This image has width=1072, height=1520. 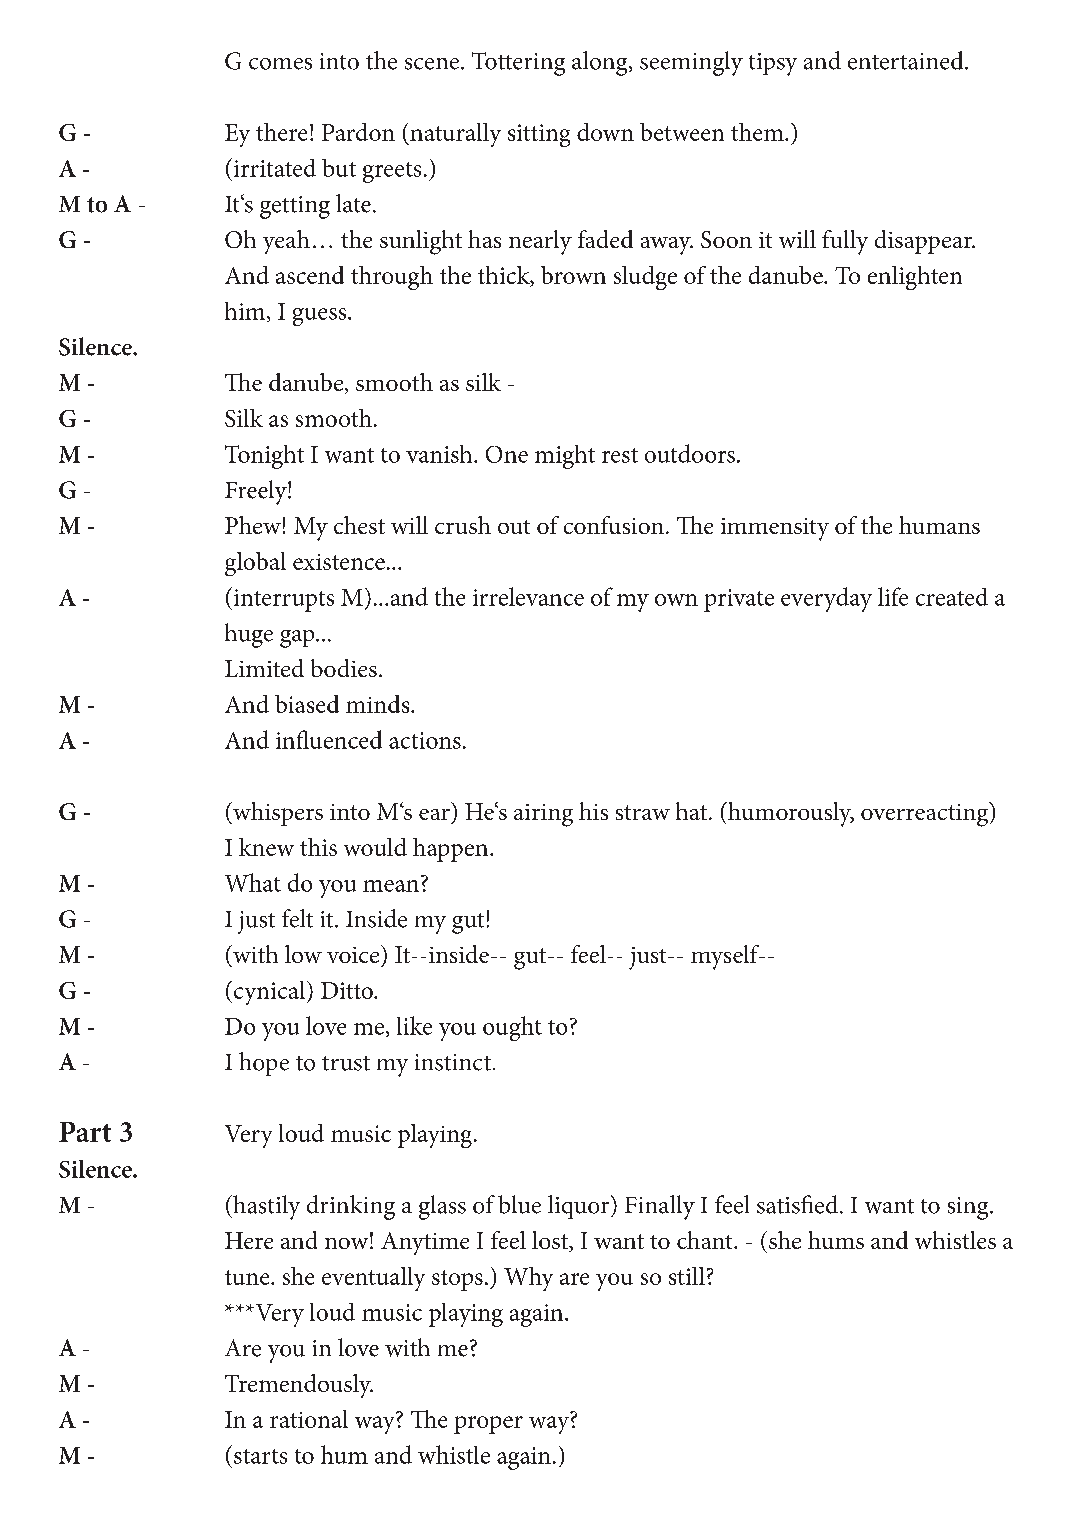 What do you see at coordinates (528, 596) in the image?
I see `irrelevance` at bounding box center [528, 596].
